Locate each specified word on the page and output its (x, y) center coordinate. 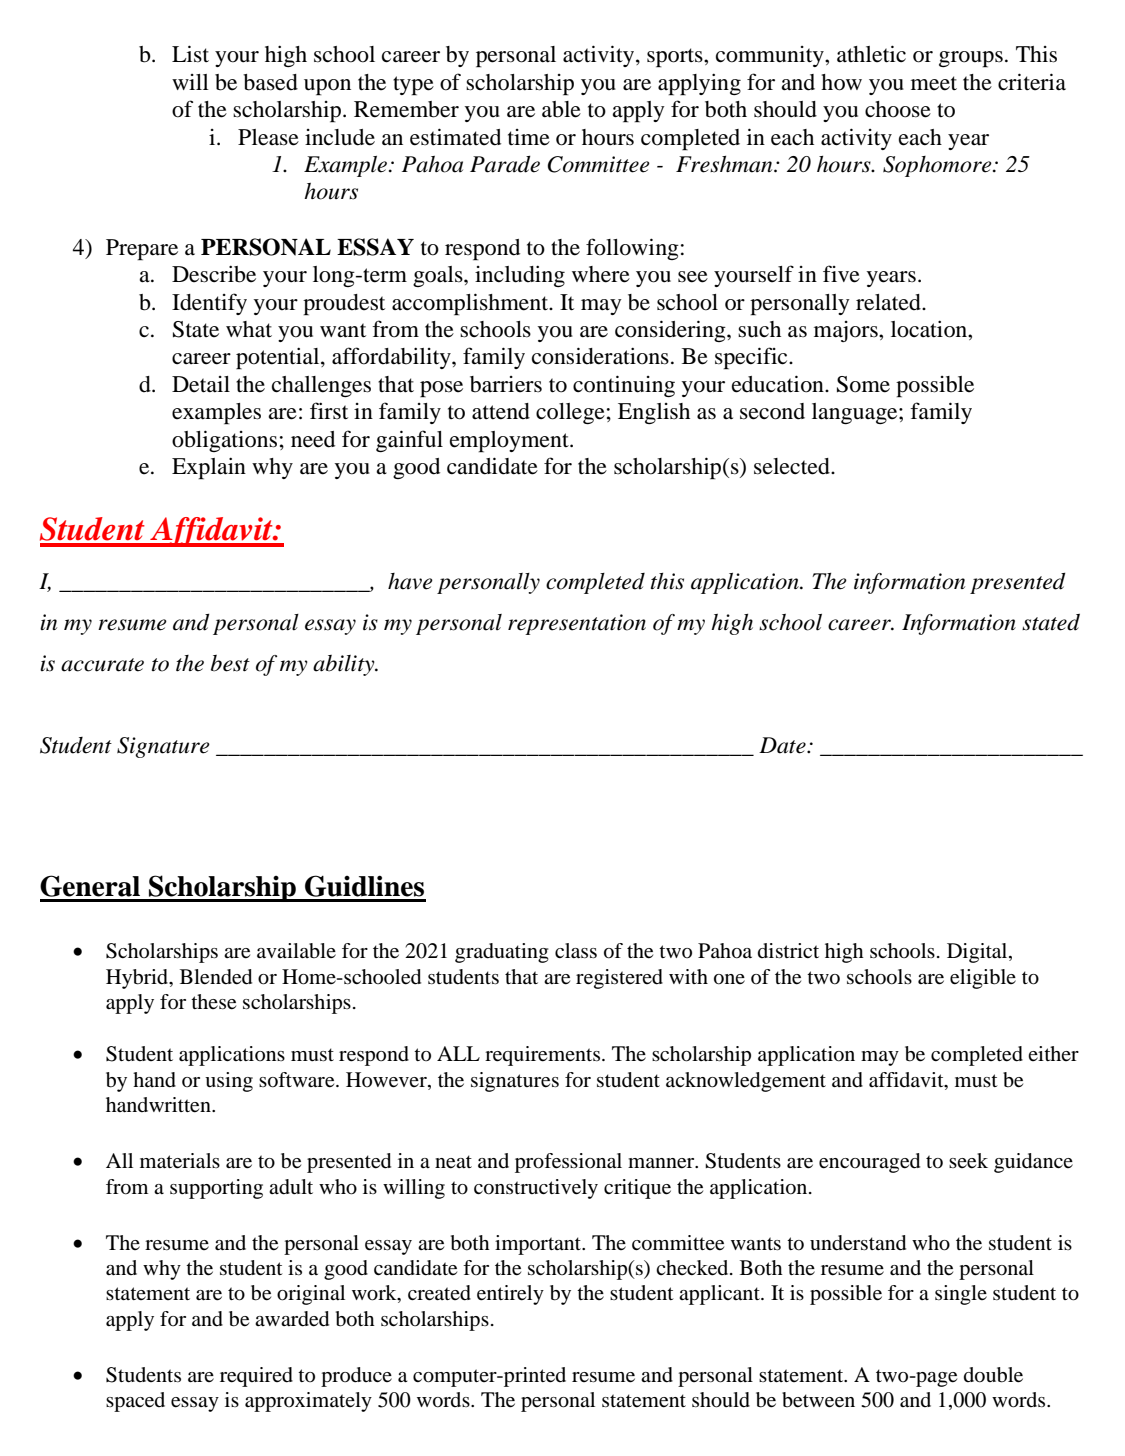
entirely (510, 1295)
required (256, 1377)
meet (934, 83)
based (270, 82)
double (993, 1375)
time (529, 137)
